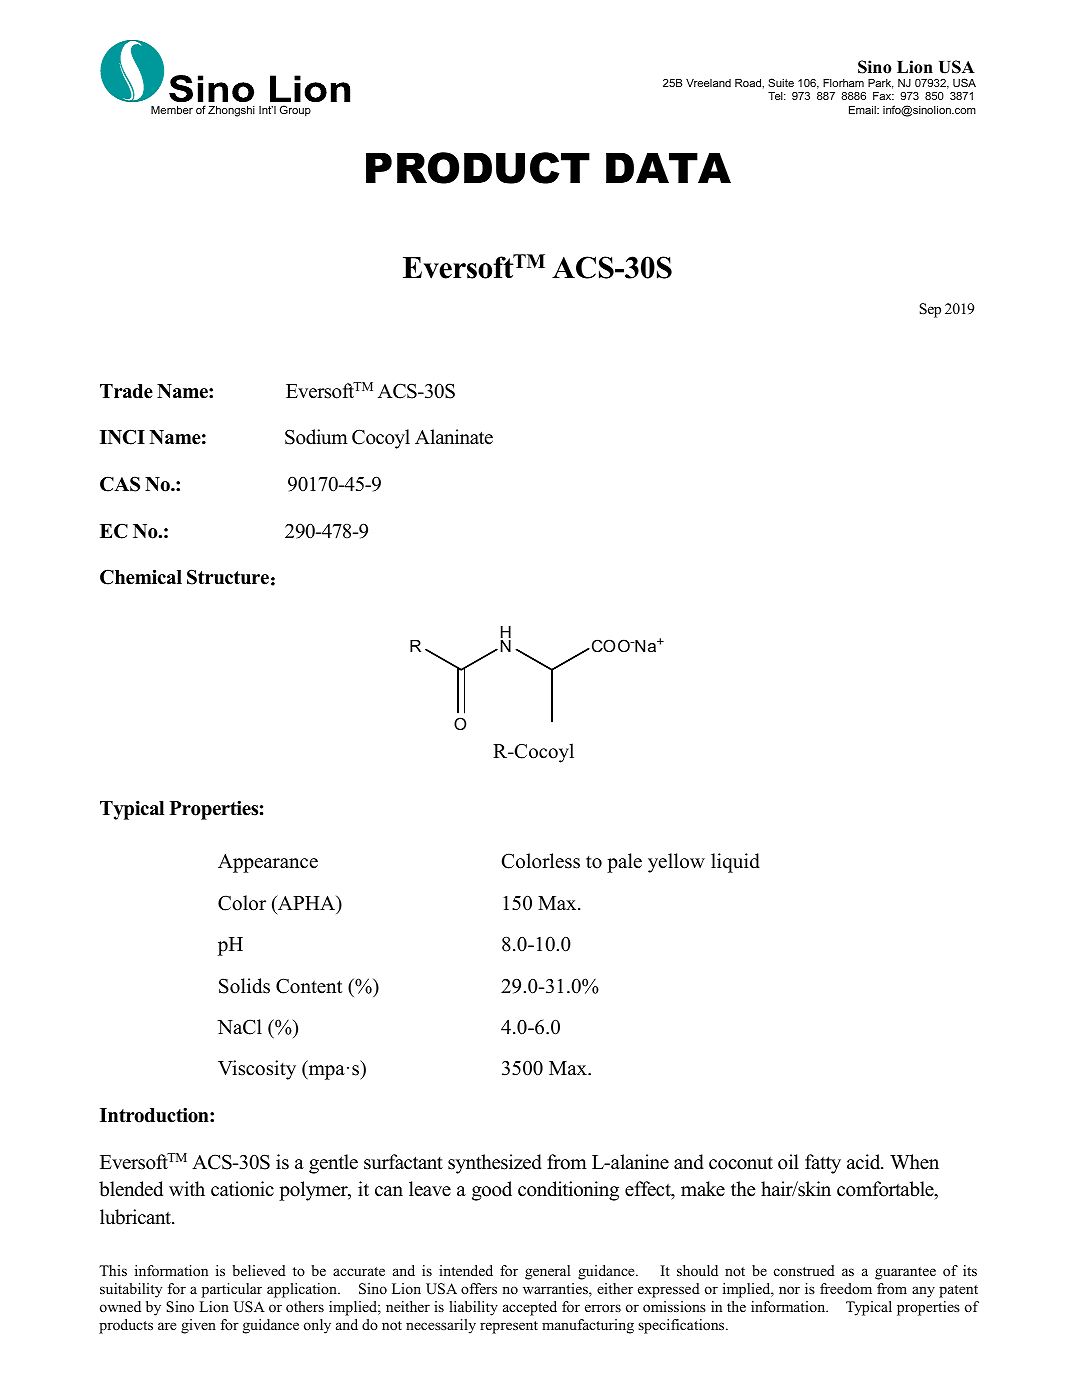 This screenshot has width=1074, height=1390. Describe the element at coordinates (735, 863) in the screenshot. I see `liquid` at that location.
